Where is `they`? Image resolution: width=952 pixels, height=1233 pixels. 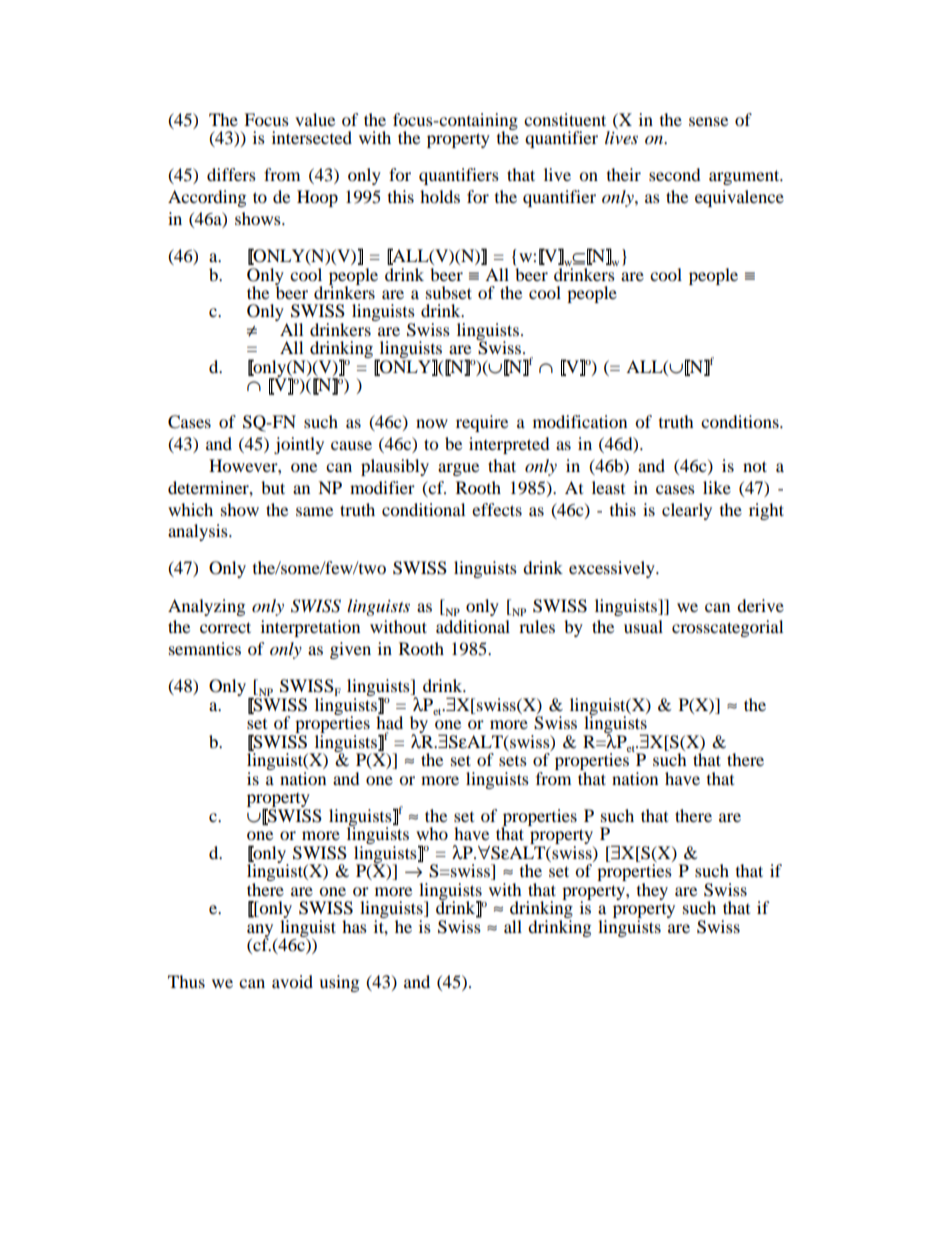 they is located at coordinates (652, 891).
